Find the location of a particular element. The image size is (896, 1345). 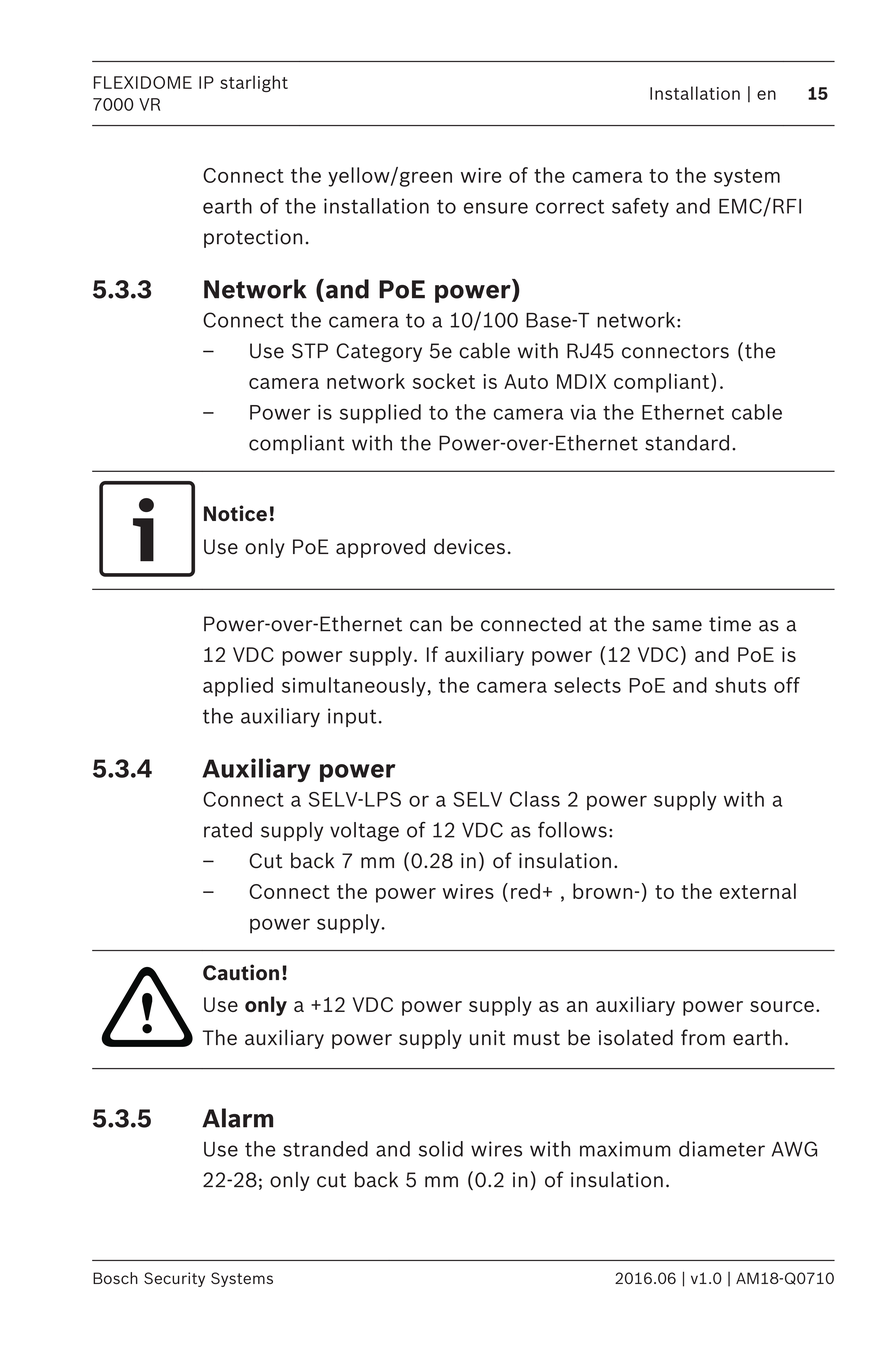

unit is located at coordinates (488, 1038).
